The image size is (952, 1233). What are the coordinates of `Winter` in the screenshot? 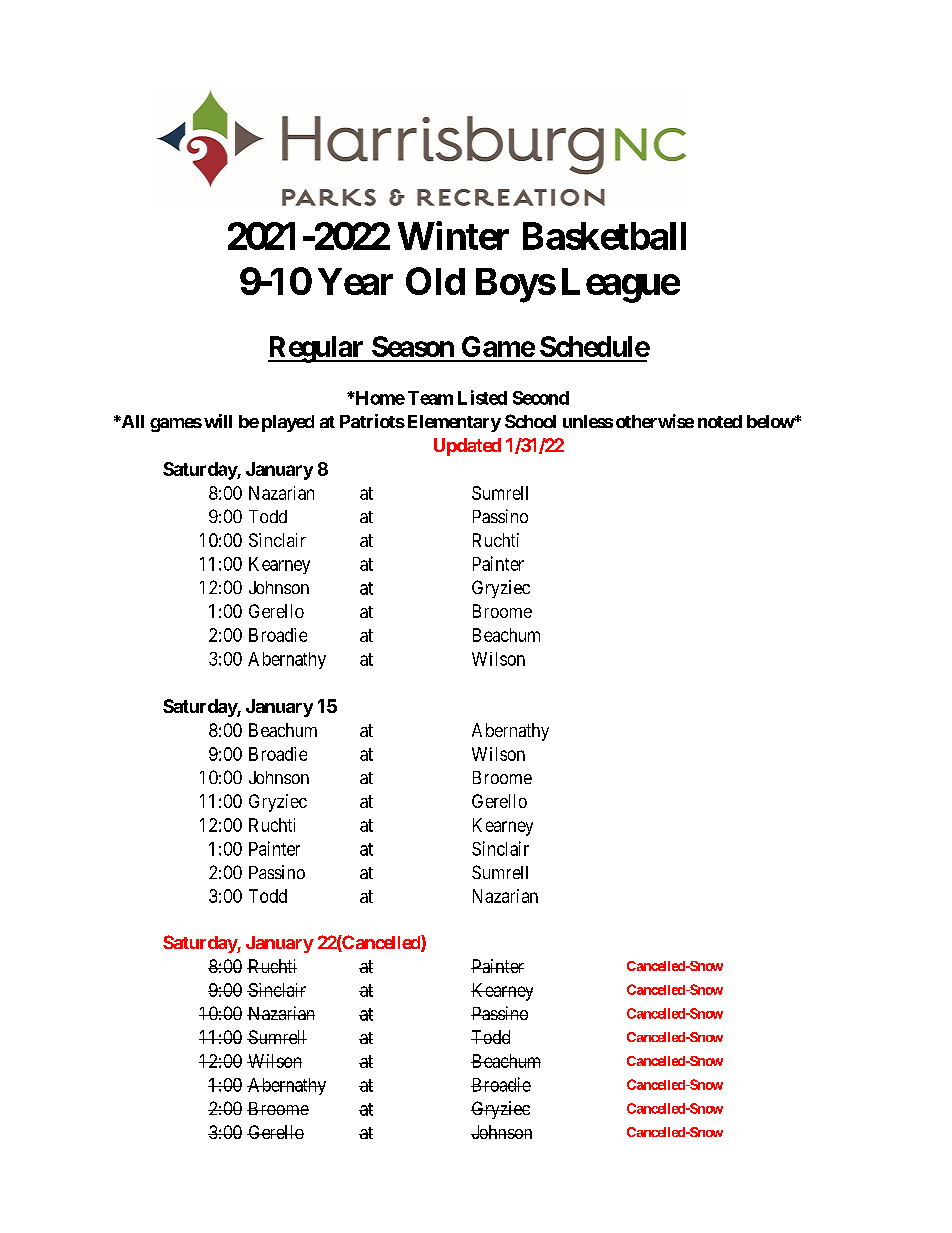 It's located at (453, 235).
